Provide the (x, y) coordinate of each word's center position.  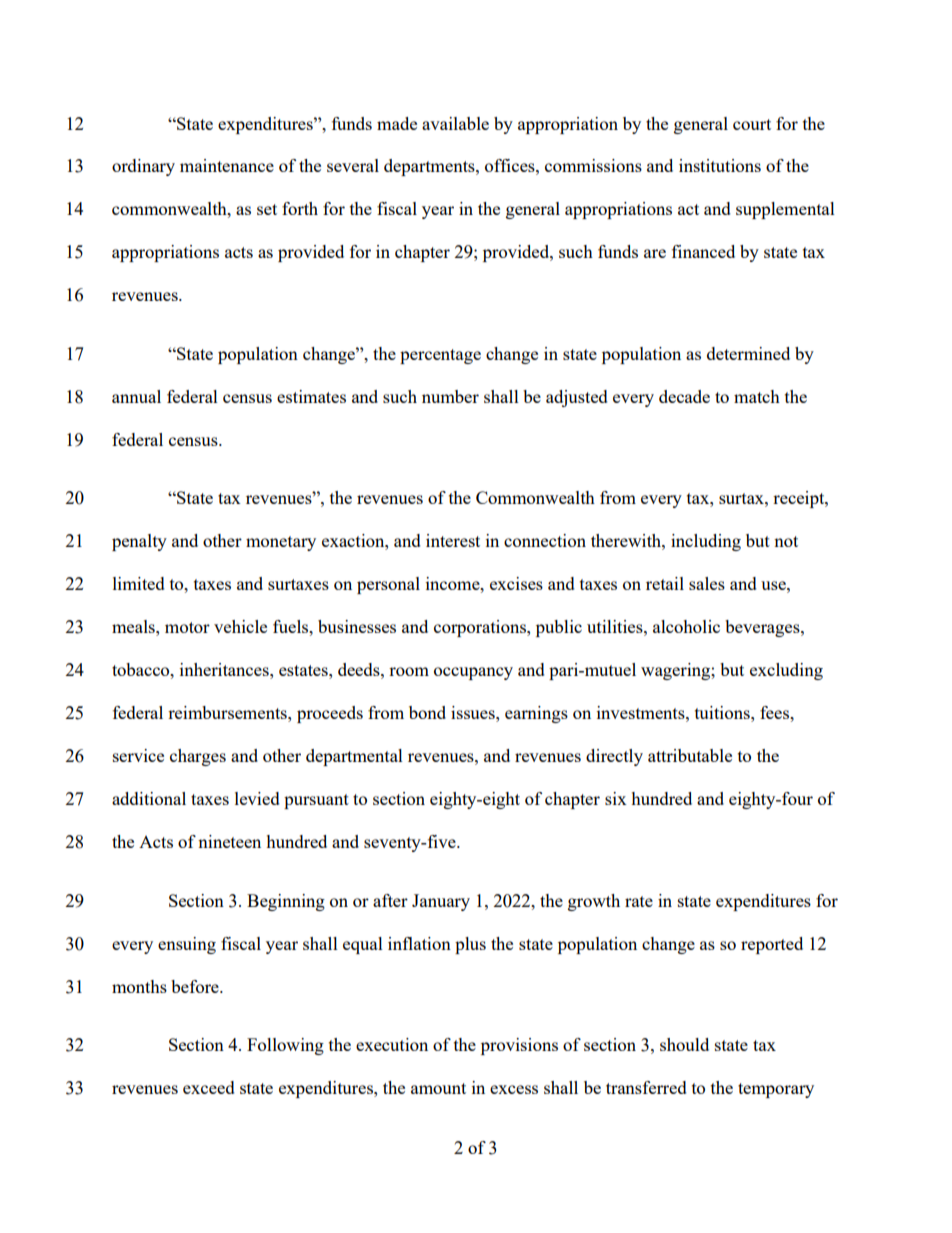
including (706, 542)
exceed (209, 1087)
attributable (690, 755)
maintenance (227, 165)
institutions (720, 165)
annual (136, 396)
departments (430, 167)
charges (198, 757)
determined (748, 353)
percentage (440, 356)
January (441, 902)
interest (453, 540)
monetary (281, 543)
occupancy (473, 673)
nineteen (229, 841)
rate (639, 901)
